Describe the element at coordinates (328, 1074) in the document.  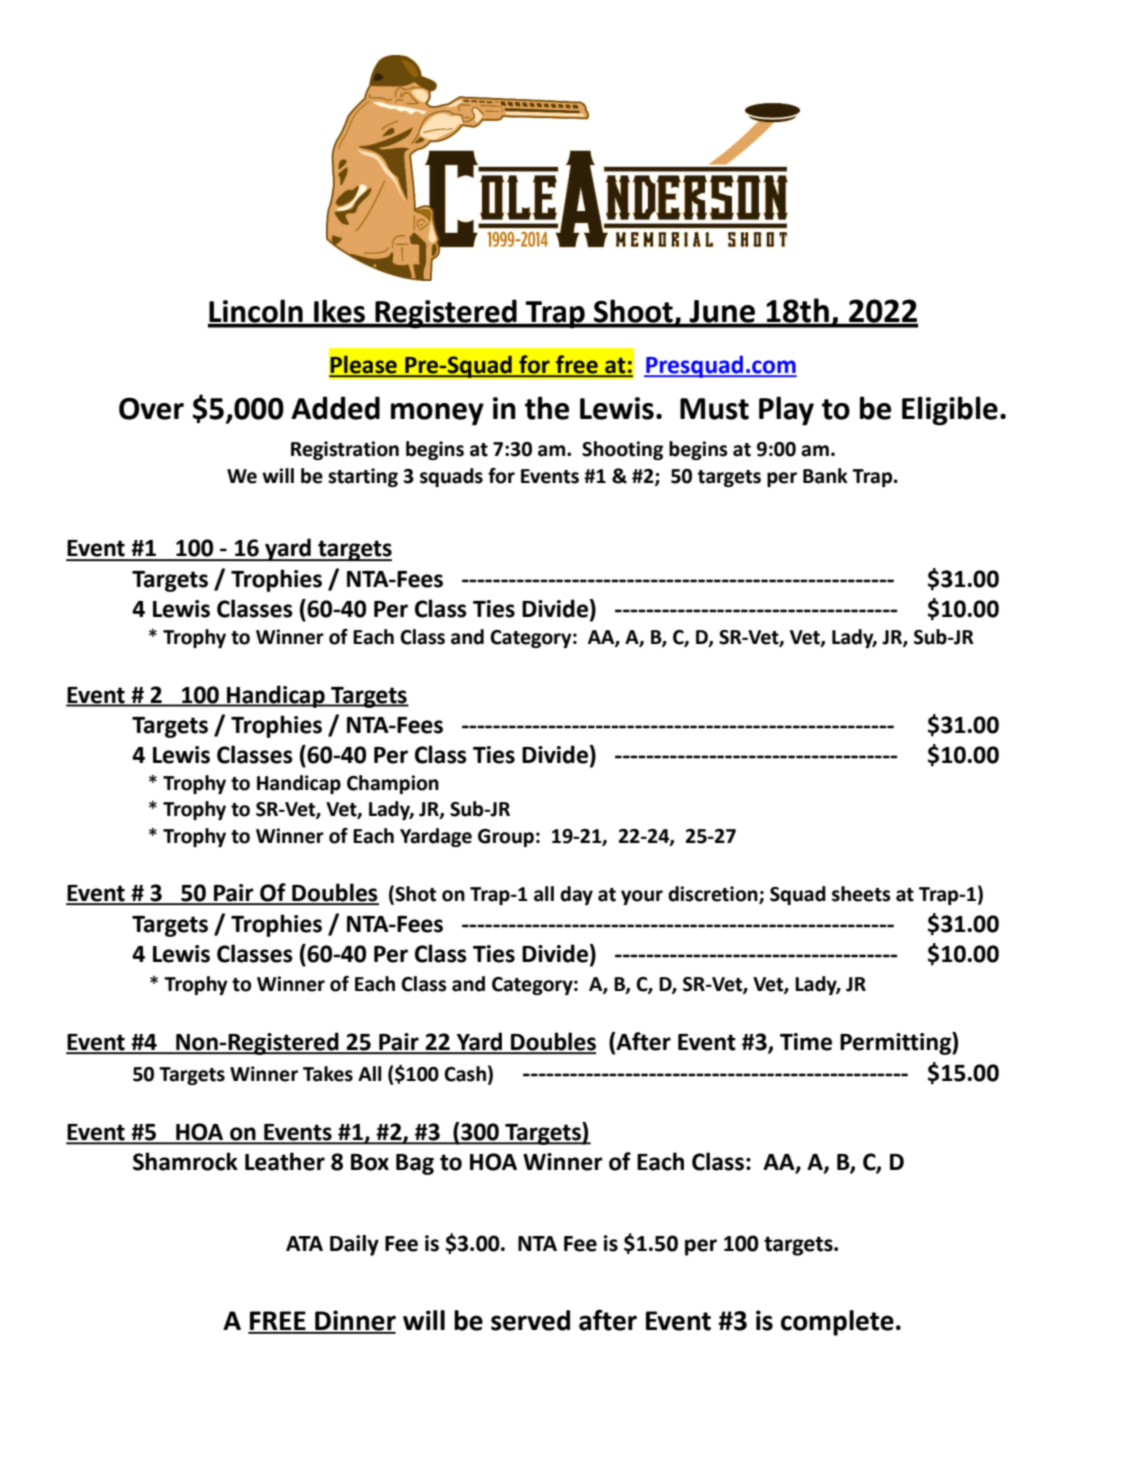
I see `Takes` at that location.
